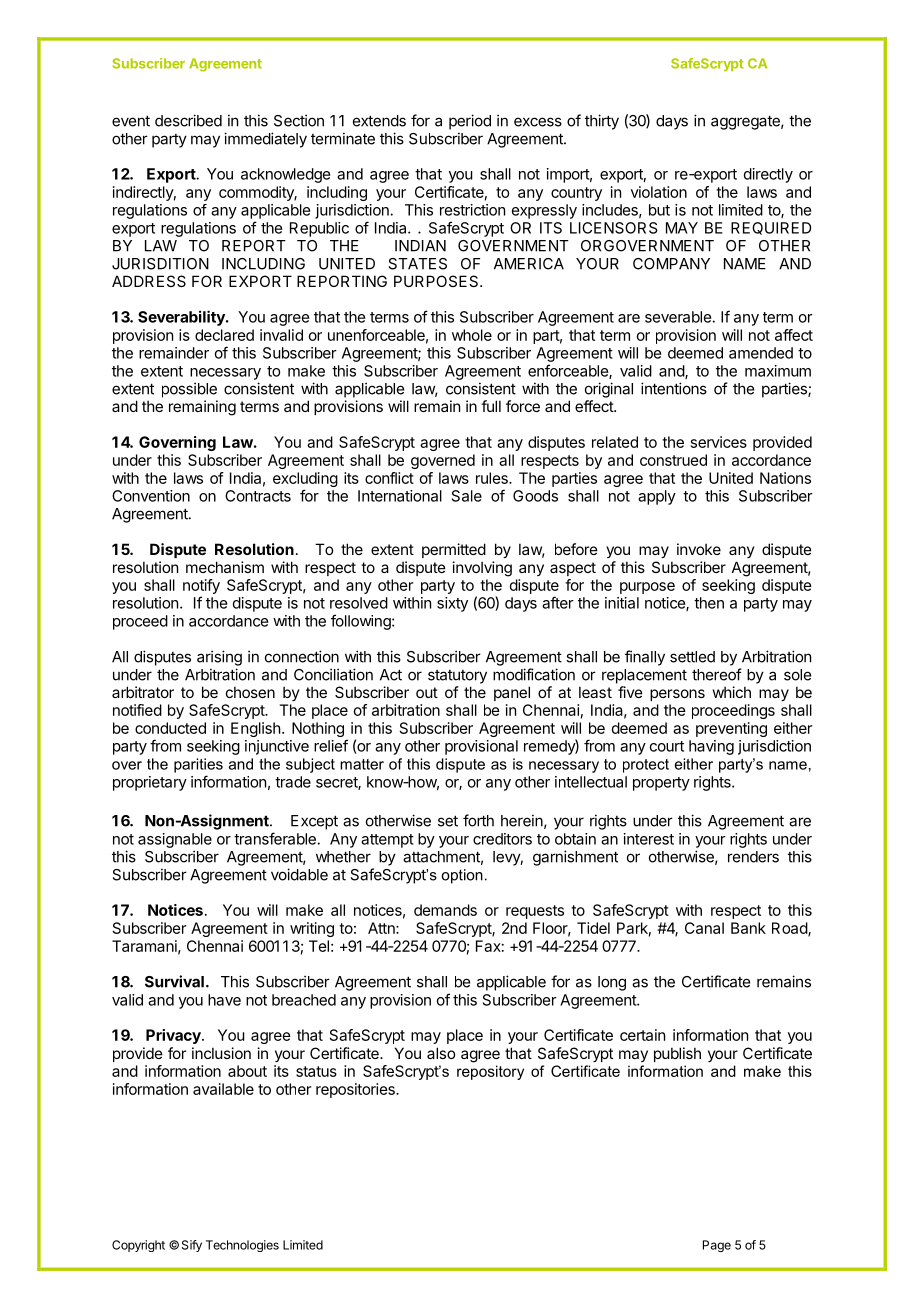 This screenshot has width=924, height=1308. I want to click on arising, so click(219, 658).
